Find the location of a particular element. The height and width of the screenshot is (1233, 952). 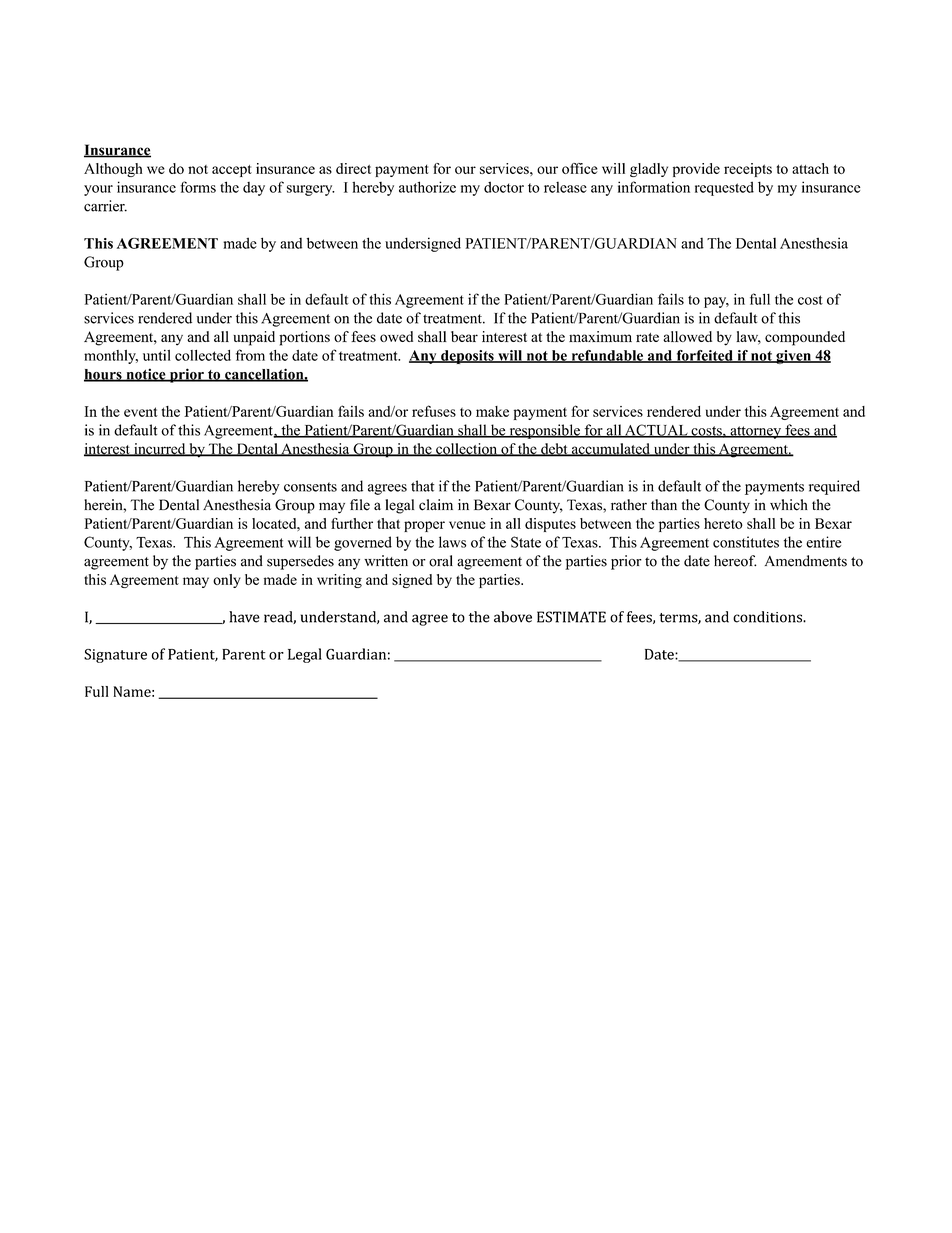

unpaid is located at coordinates (254, 338).
